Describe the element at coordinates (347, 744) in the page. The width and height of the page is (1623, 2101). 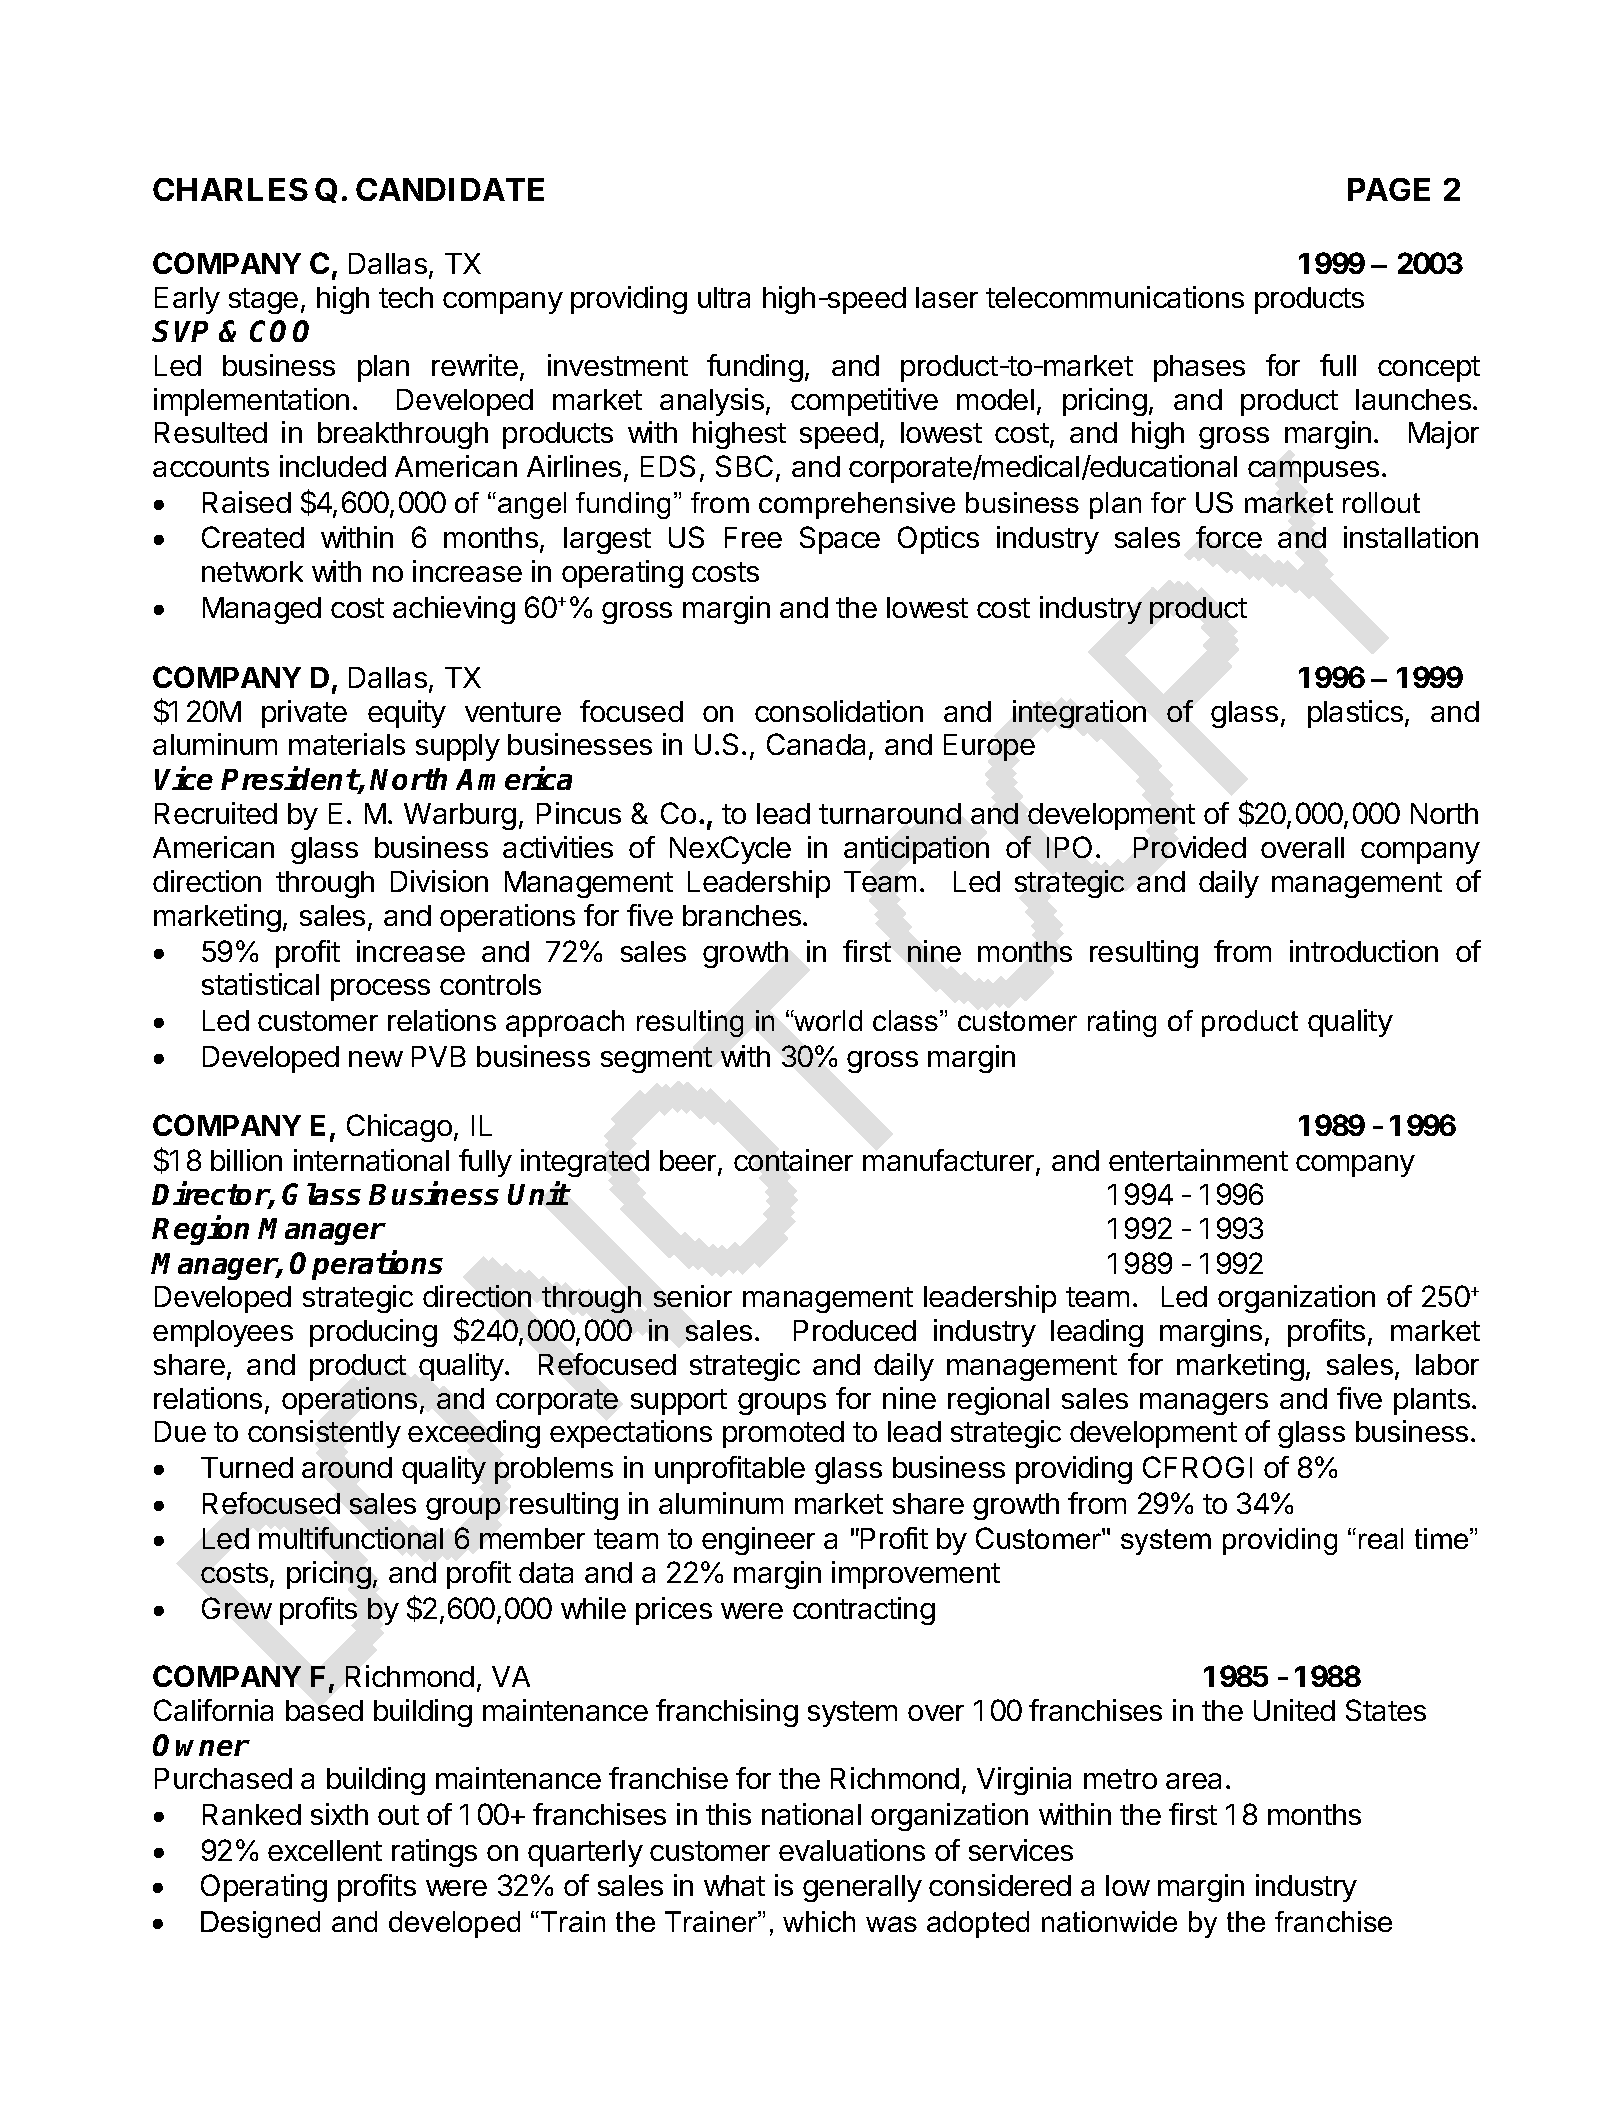
I see `materials` at that location.
